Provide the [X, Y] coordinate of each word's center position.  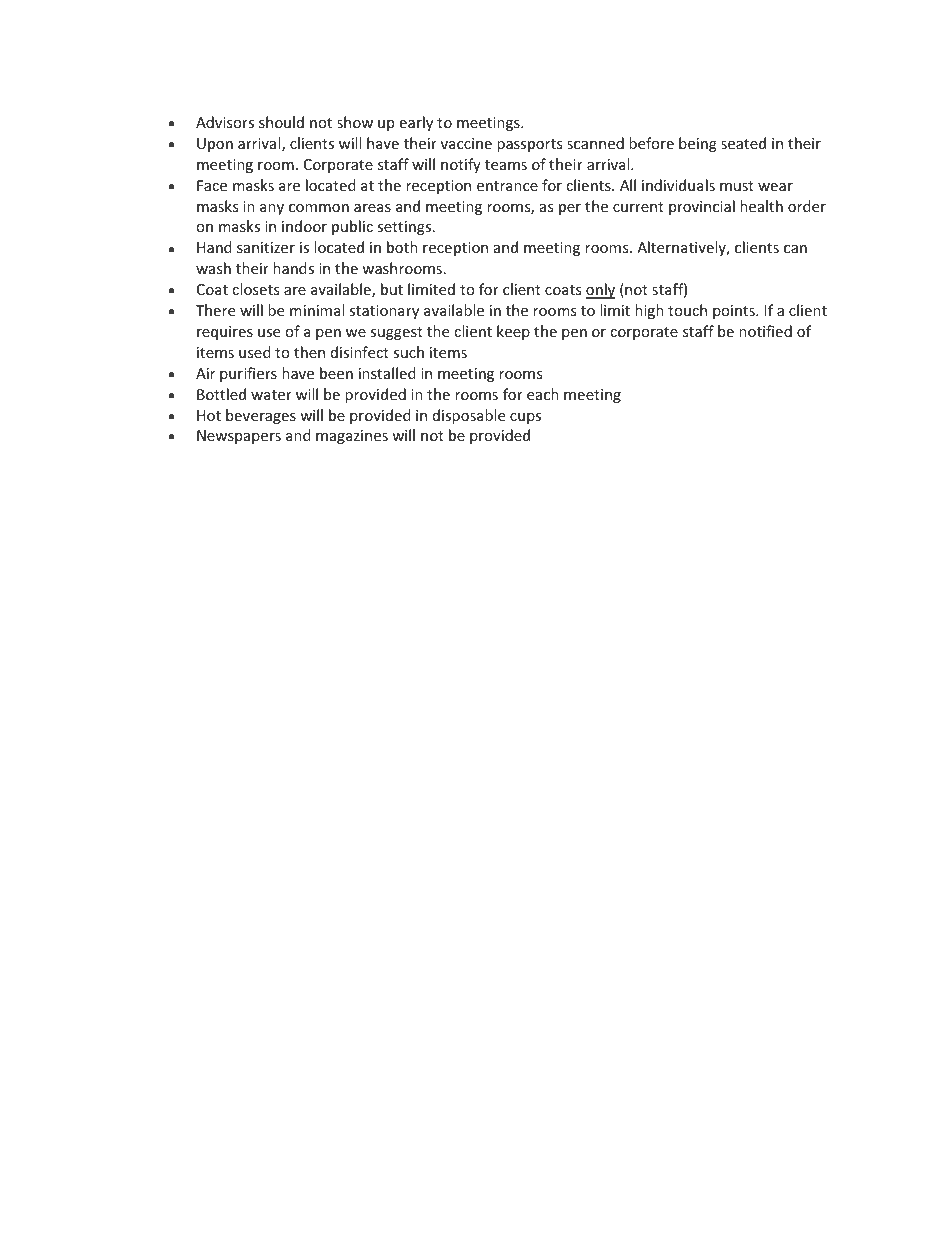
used [255, 352]
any [272, 209]
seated [743, 143]
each [543, 394]
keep [513, 332]
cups [525, 418]
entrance [507, 186]
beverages [261, 416]
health [761, 206]
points [735, 312]
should [281, 122]
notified [765, 331]
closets [255, 289]
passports [529, 145]
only [600, 291]
